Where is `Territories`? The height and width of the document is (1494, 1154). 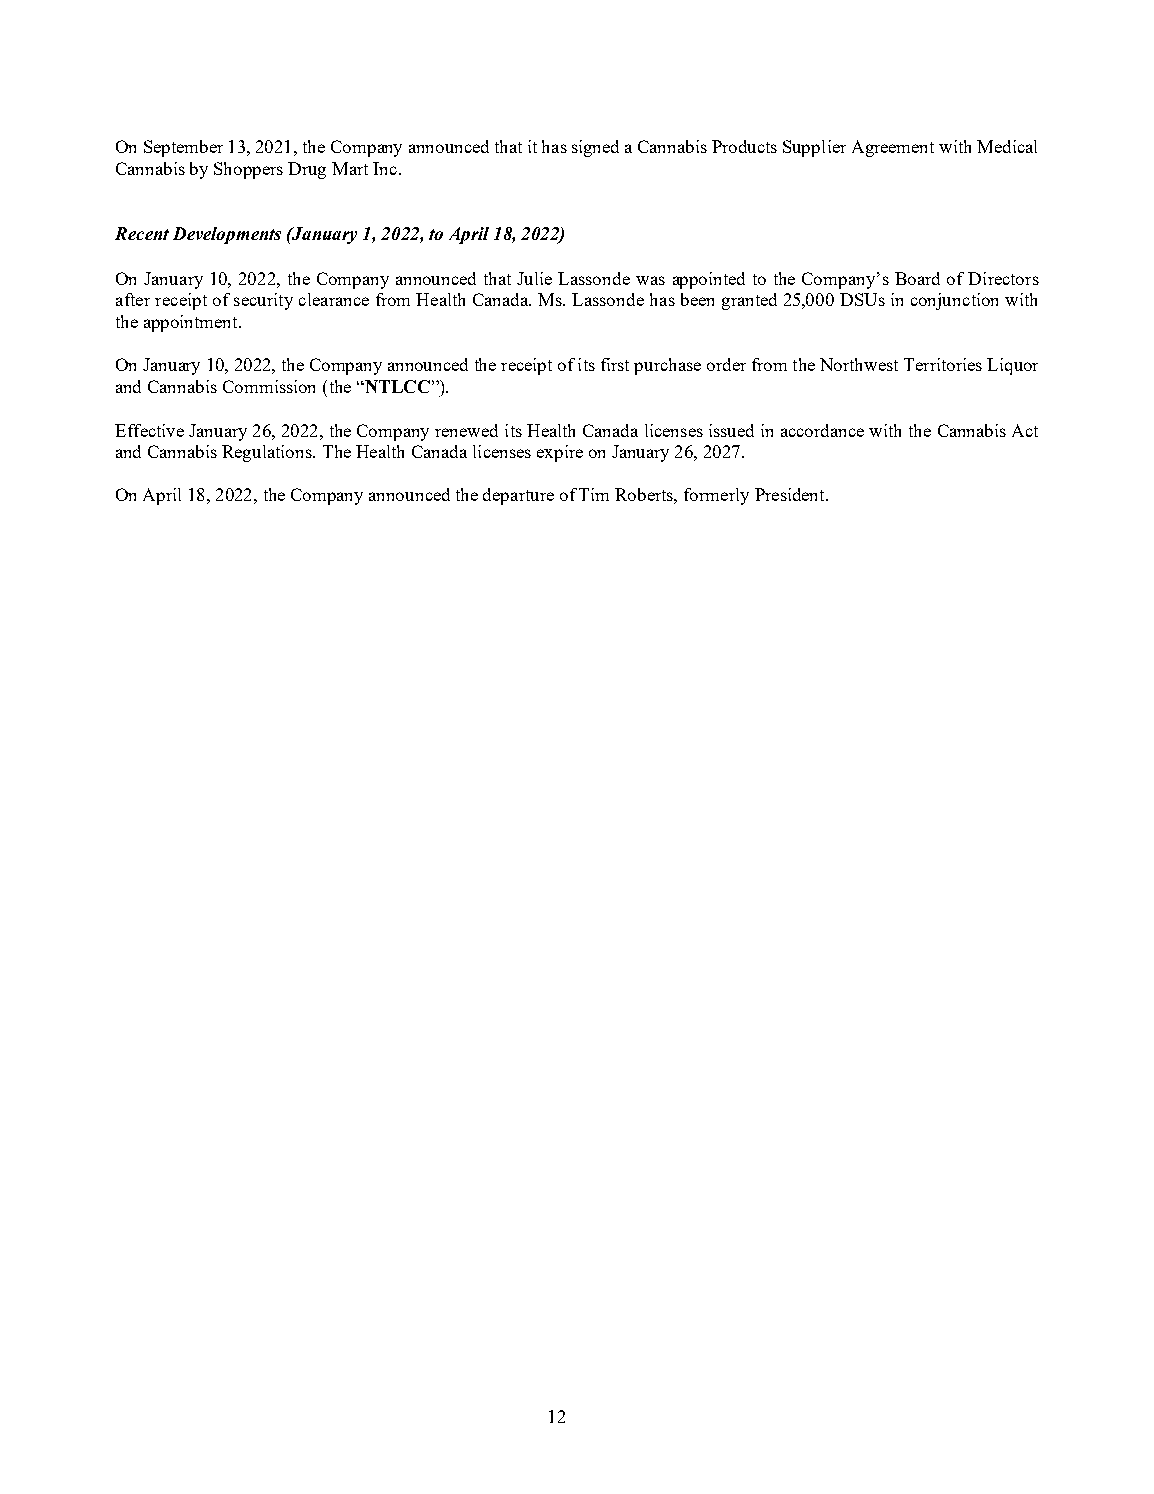
Territories is located at coordinates (943, 364).
